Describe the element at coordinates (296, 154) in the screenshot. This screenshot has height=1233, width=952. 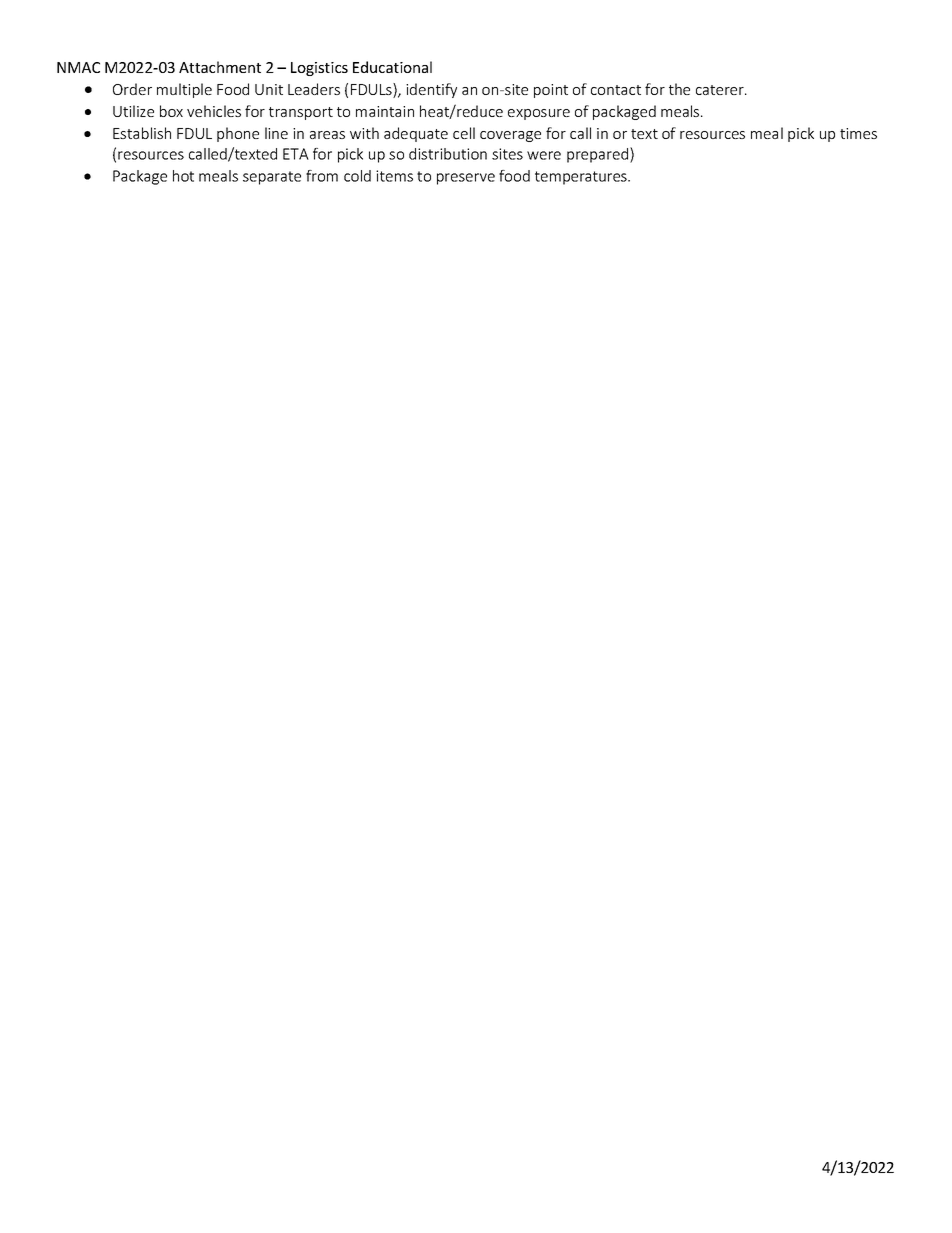
I see `ETA` at that location.
